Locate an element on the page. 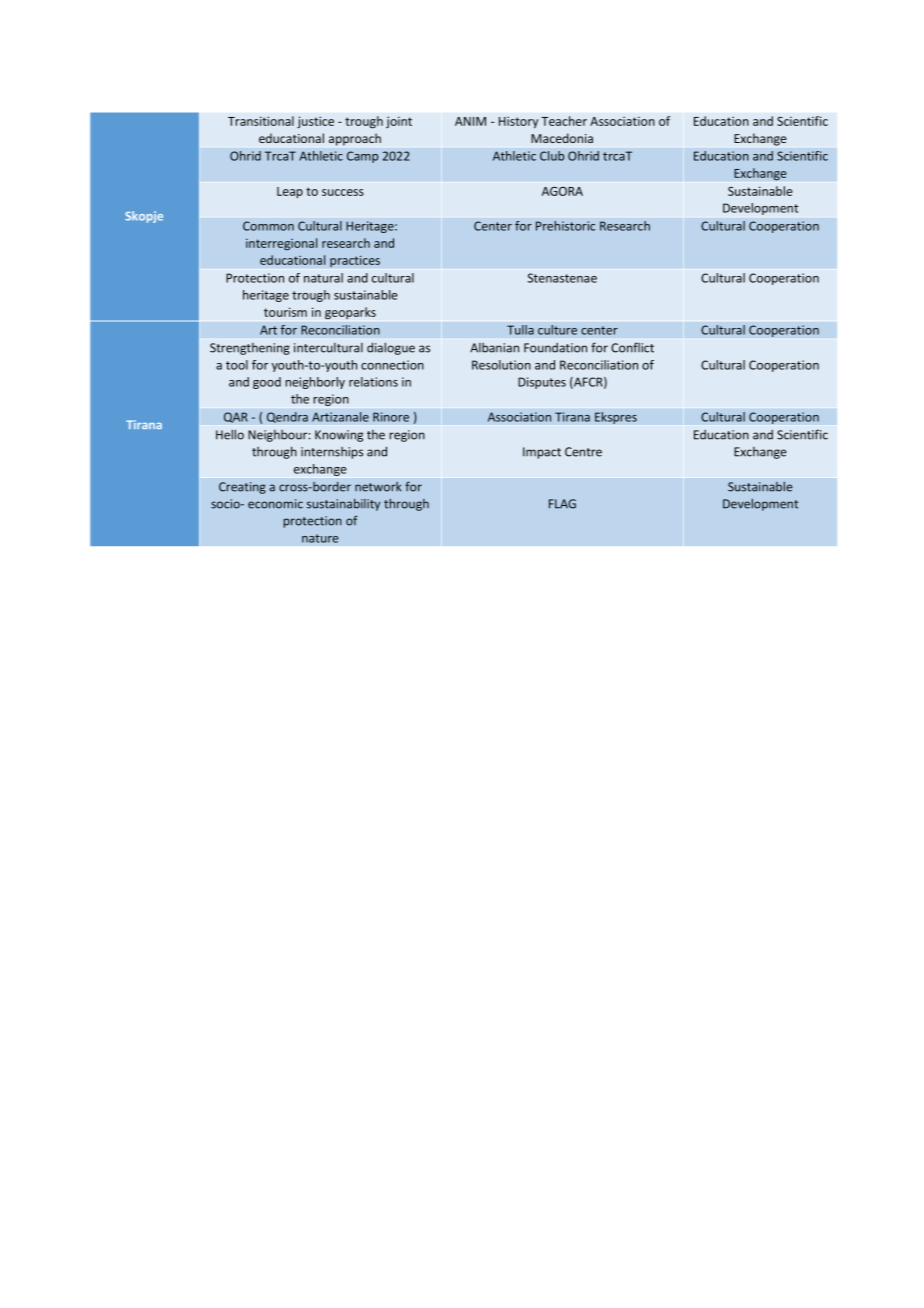  practices is located at coordinates (355, 261).
